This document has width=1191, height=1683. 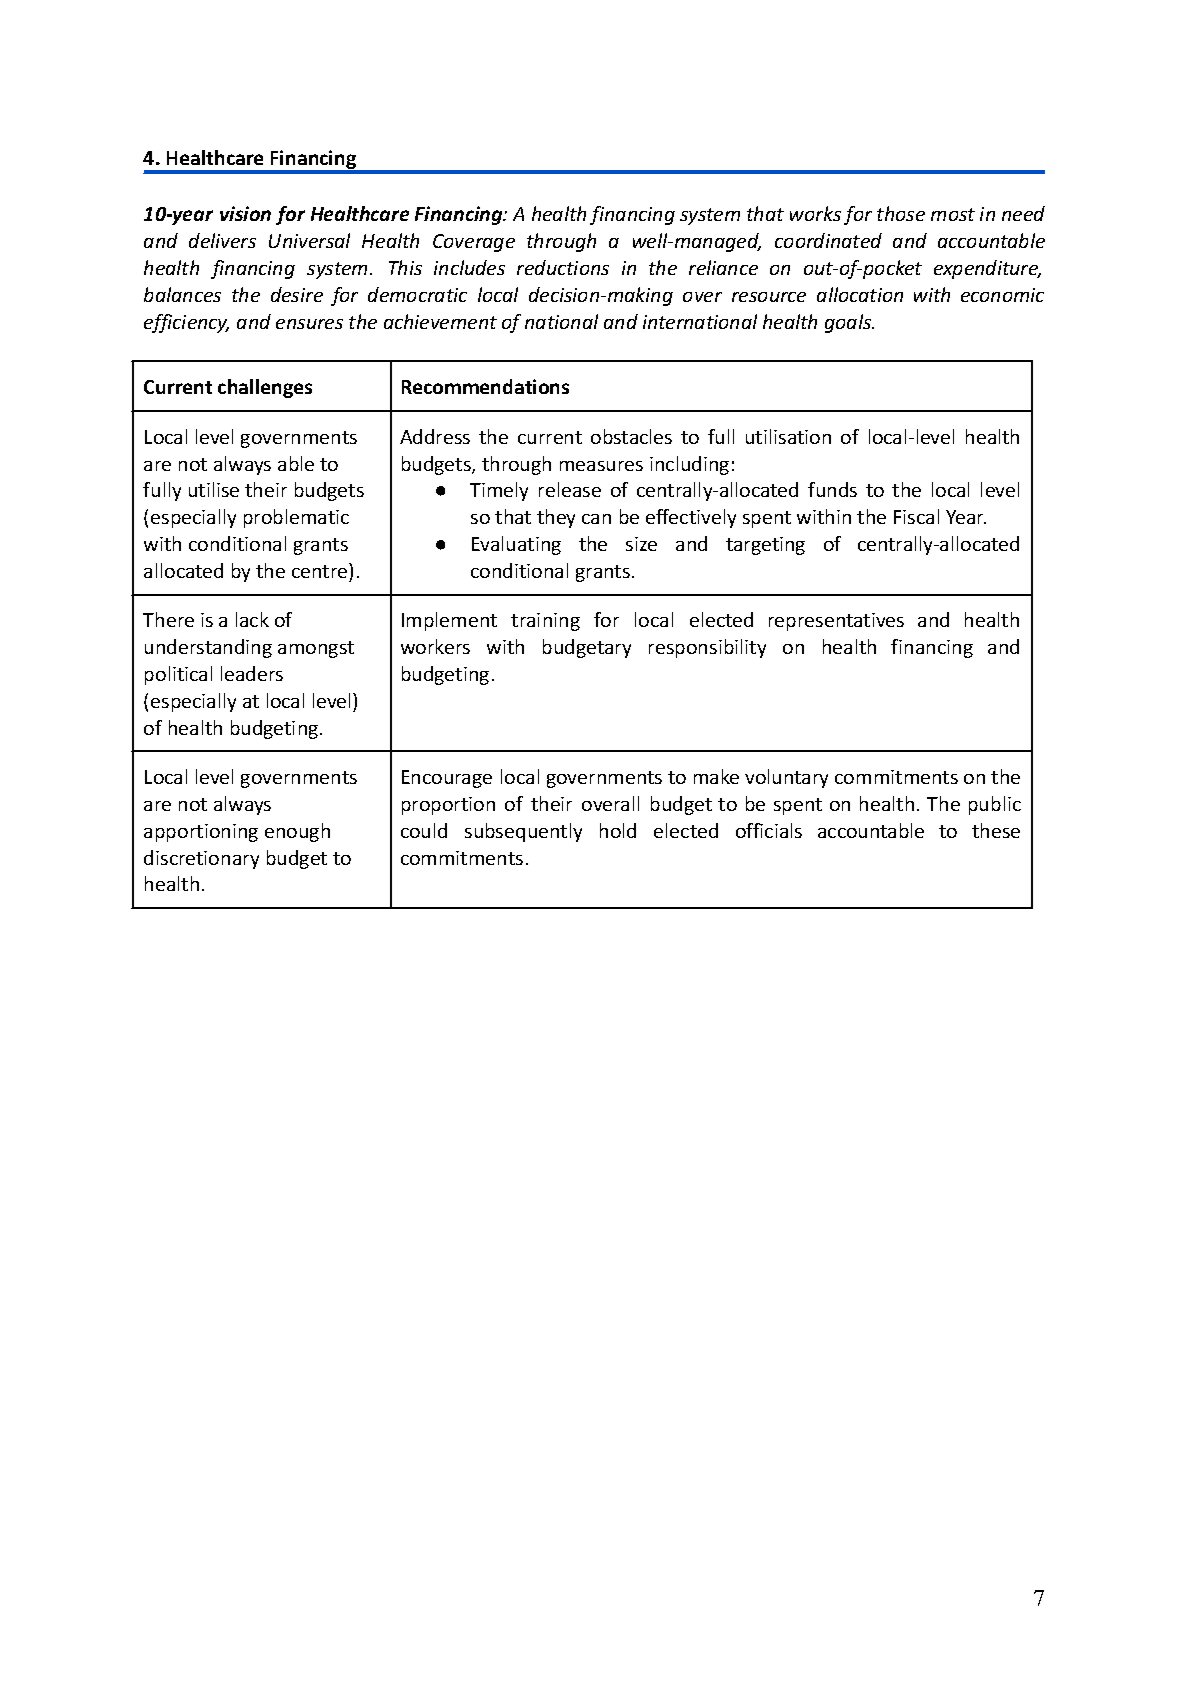 I want to click on problematic, so click(x=296, y=518).
